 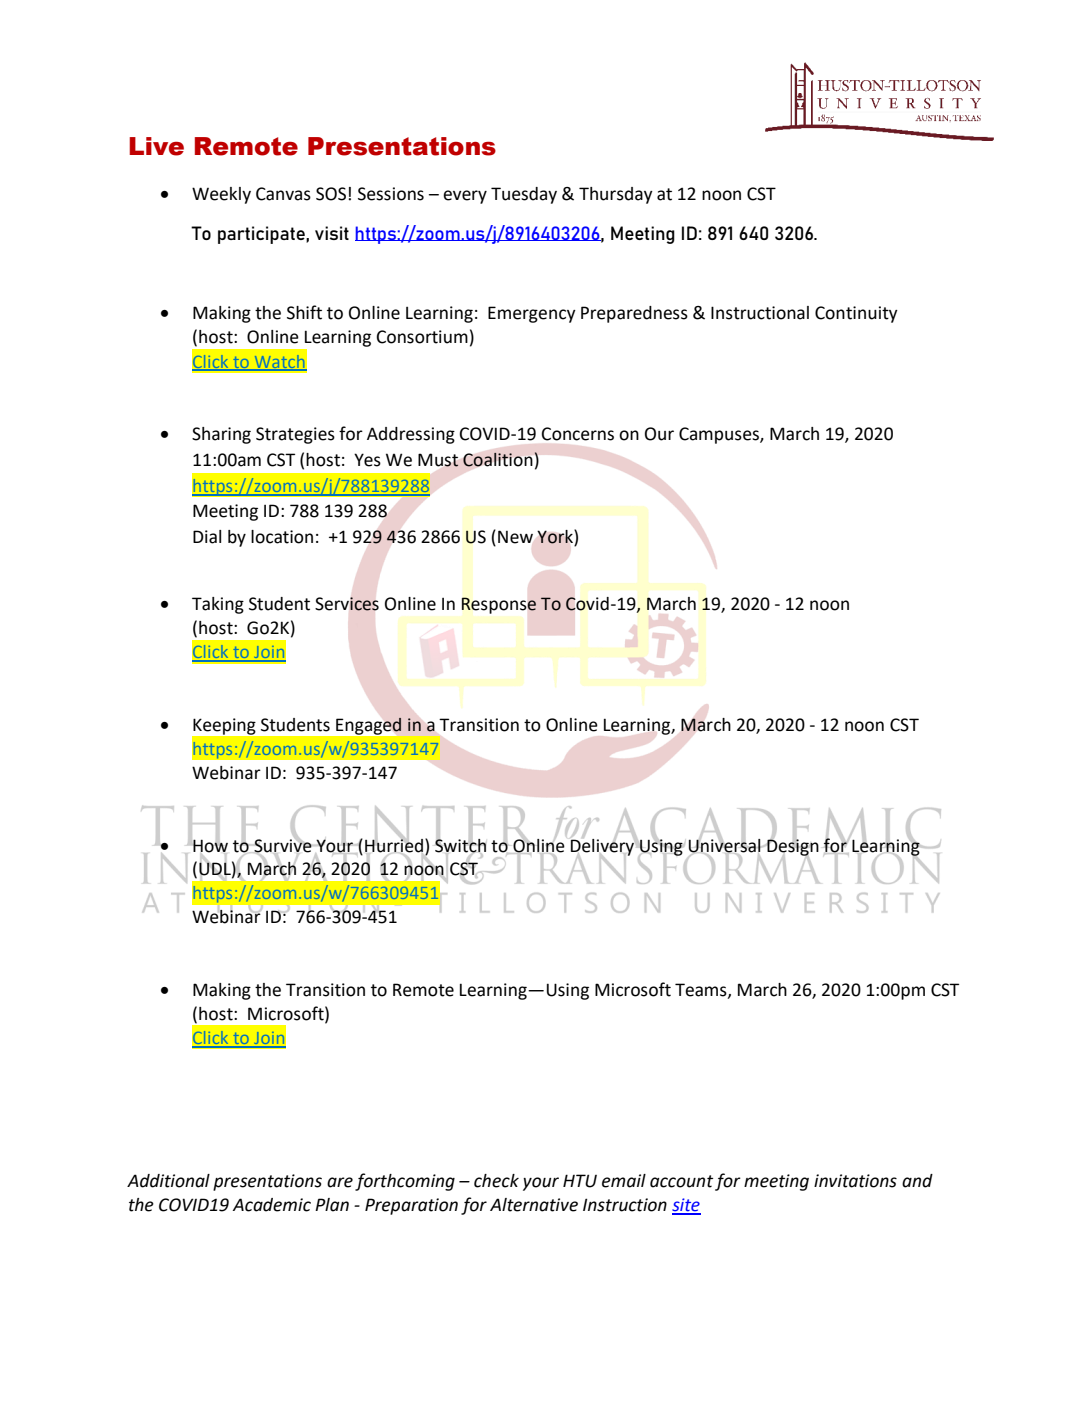 What do you see at coordinates (272, 1205) in the page?
I see `Academic` at bounding box center [272, 1205].
